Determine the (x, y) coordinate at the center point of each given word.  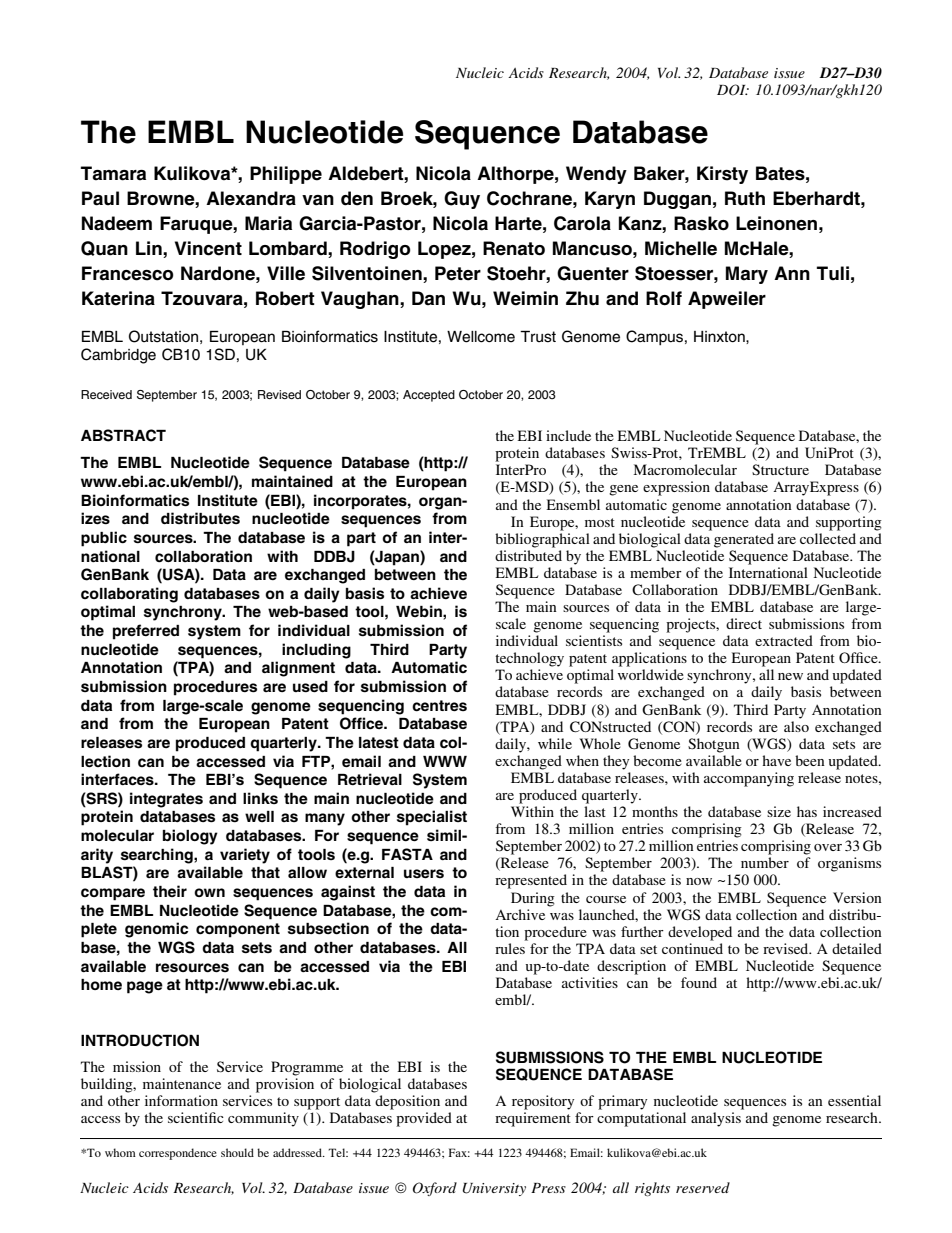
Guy (462, 200)
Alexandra (251, 198)
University (494, 1189)
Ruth (745, 198)
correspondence (178, 1154)
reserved (703, 1187)
